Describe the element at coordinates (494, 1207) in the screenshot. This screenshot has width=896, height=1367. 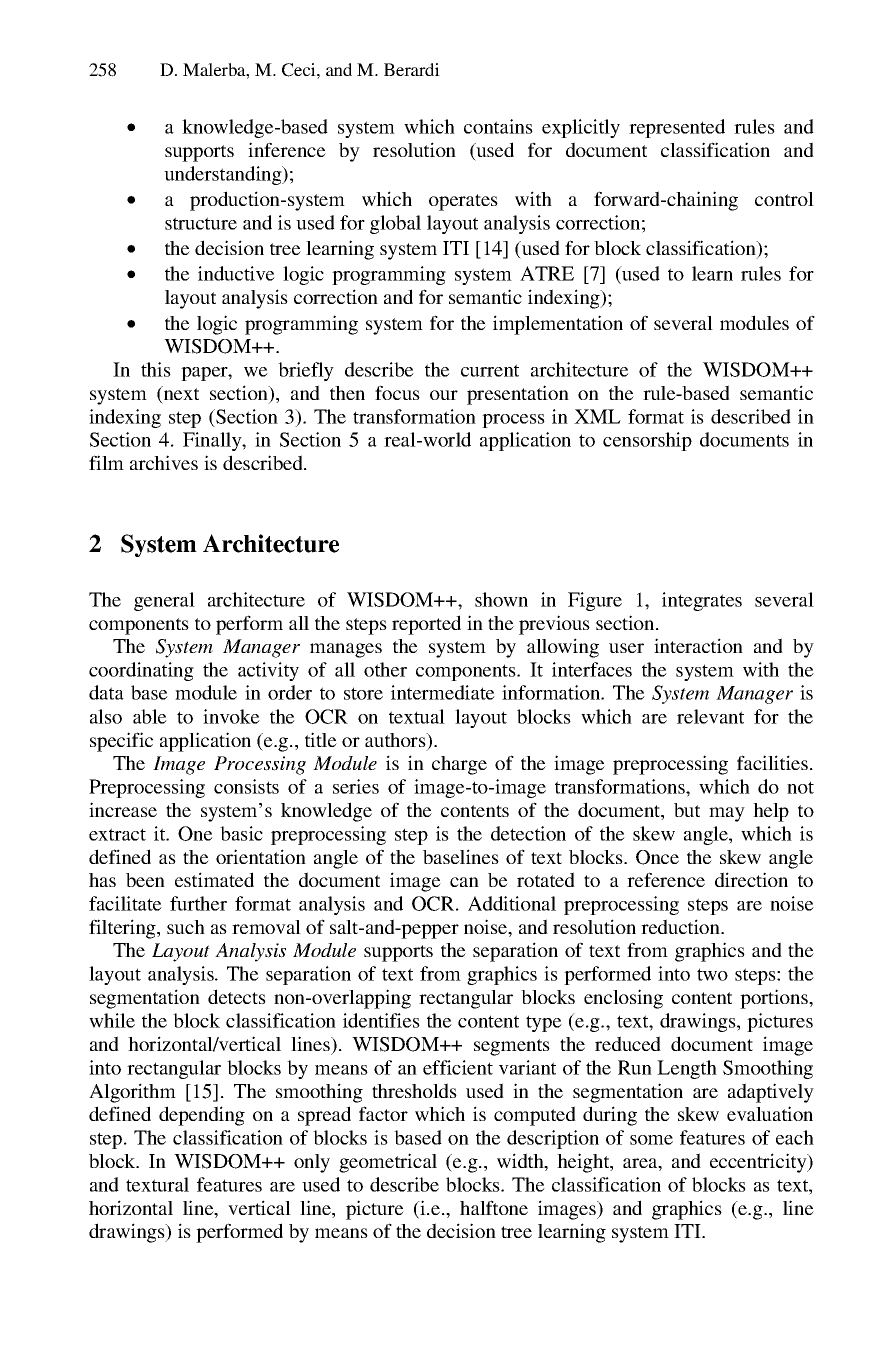
I see `halftone` at that location.
